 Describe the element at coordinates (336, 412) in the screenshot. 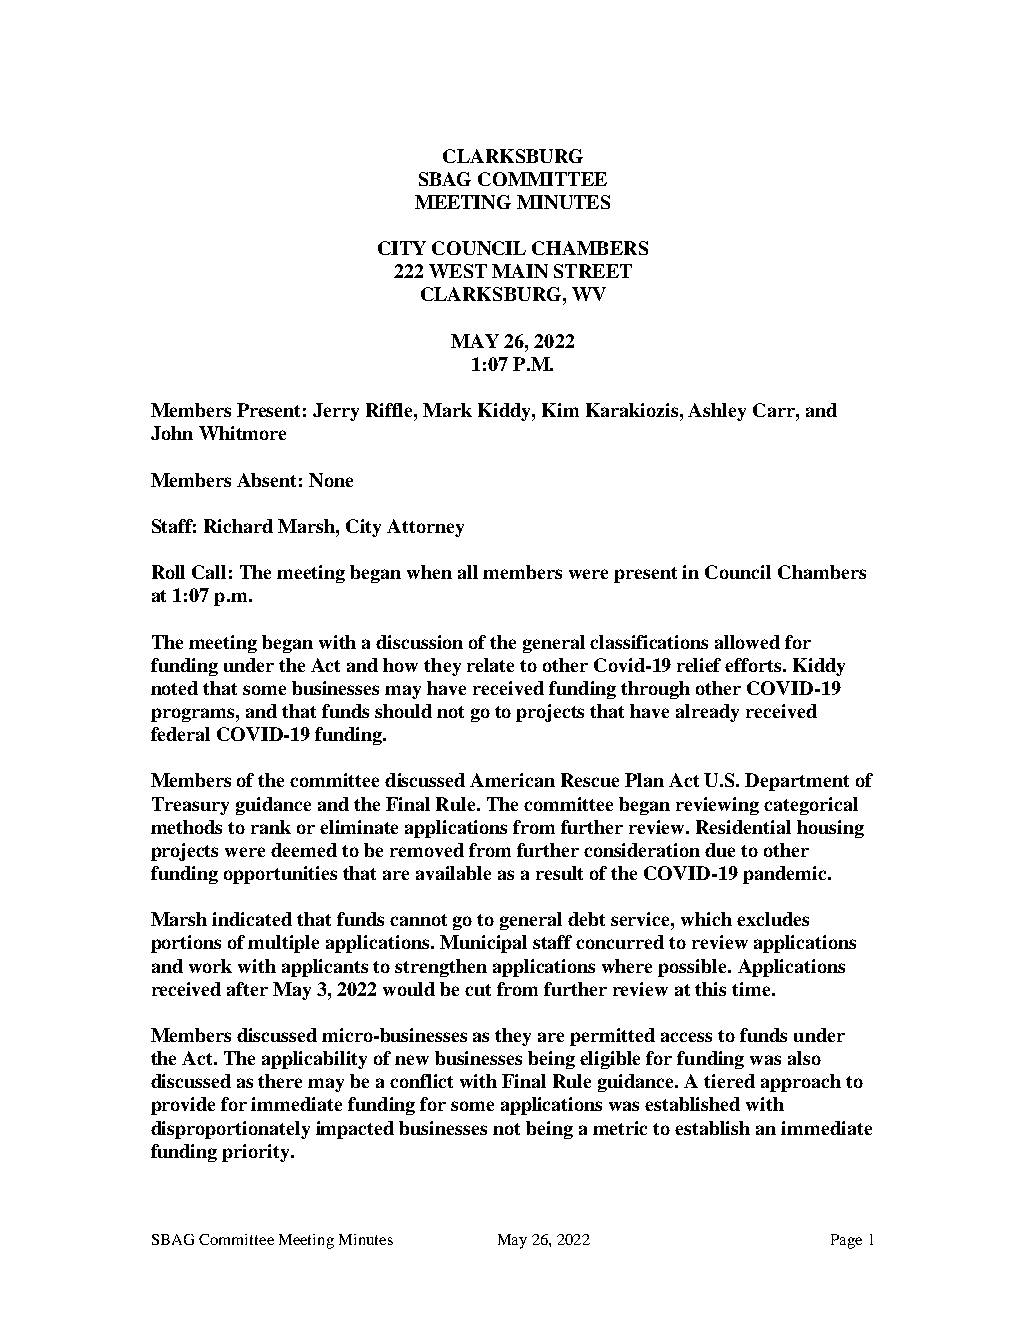

I see `Jerry` at that location.
